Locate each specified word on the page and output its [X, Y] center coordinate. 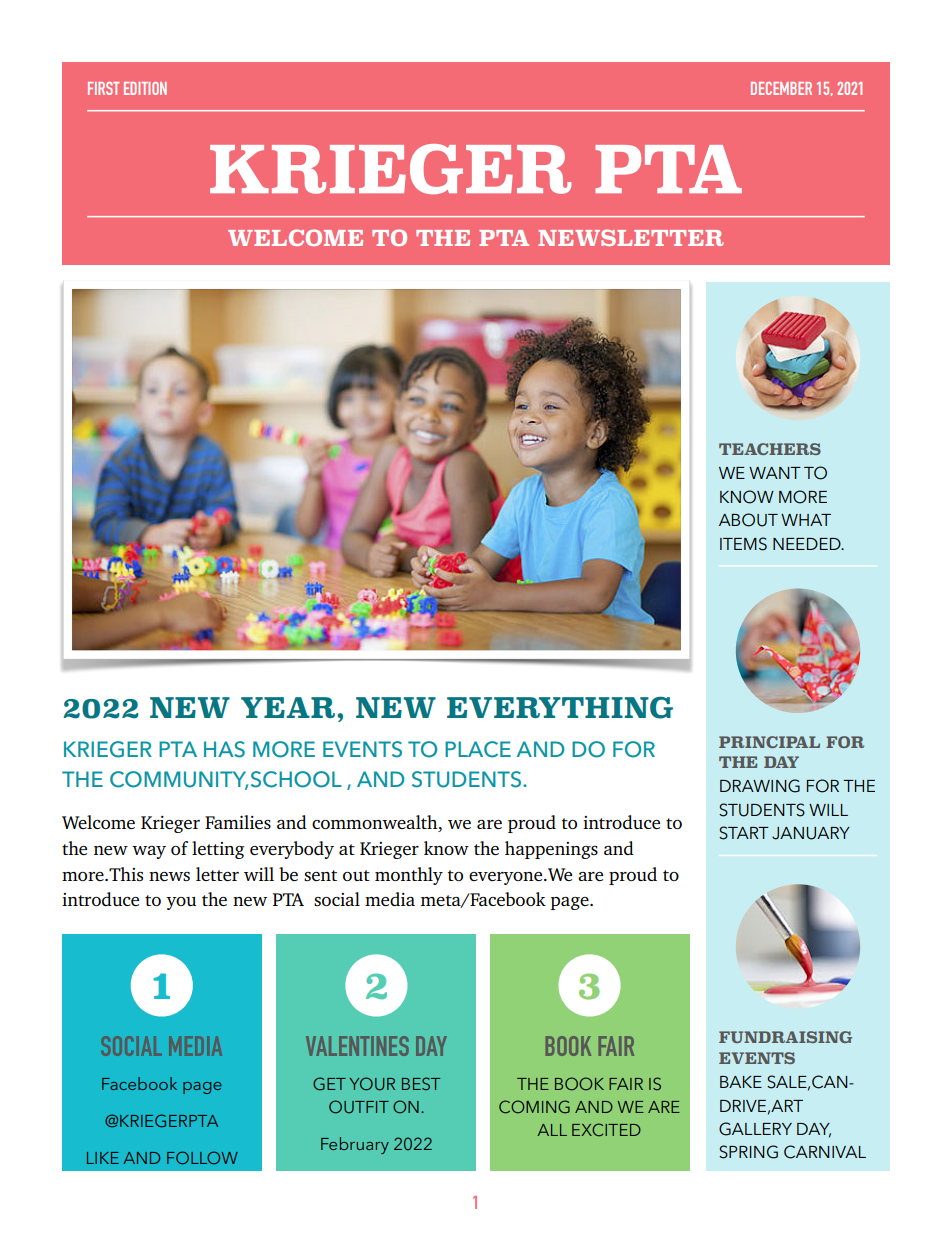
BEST [421, 1083]
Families [238, 822]
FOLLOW [202, 1157]
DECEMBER [781, 88]
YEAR [288, 707]
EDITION [145, 88]
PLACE [478, 749]
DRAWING [760, 786]
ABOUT [748, 520]
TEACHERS [770, 449]
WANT [775, 473]
